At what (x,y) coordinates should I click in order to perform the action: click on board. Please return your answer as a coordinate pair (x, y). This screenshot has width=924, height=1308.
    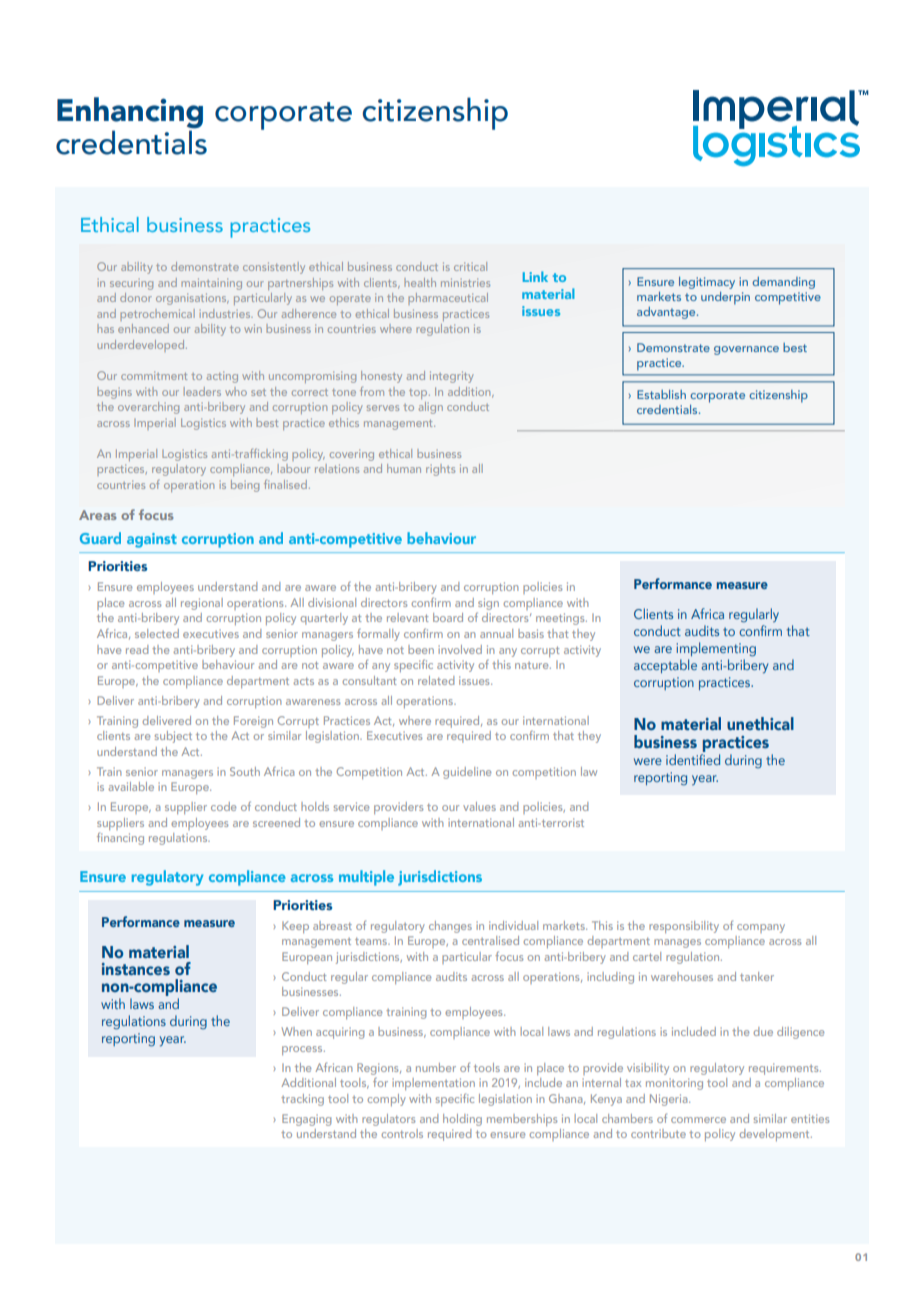
    Looking at the image, I should click on (448, 617).
